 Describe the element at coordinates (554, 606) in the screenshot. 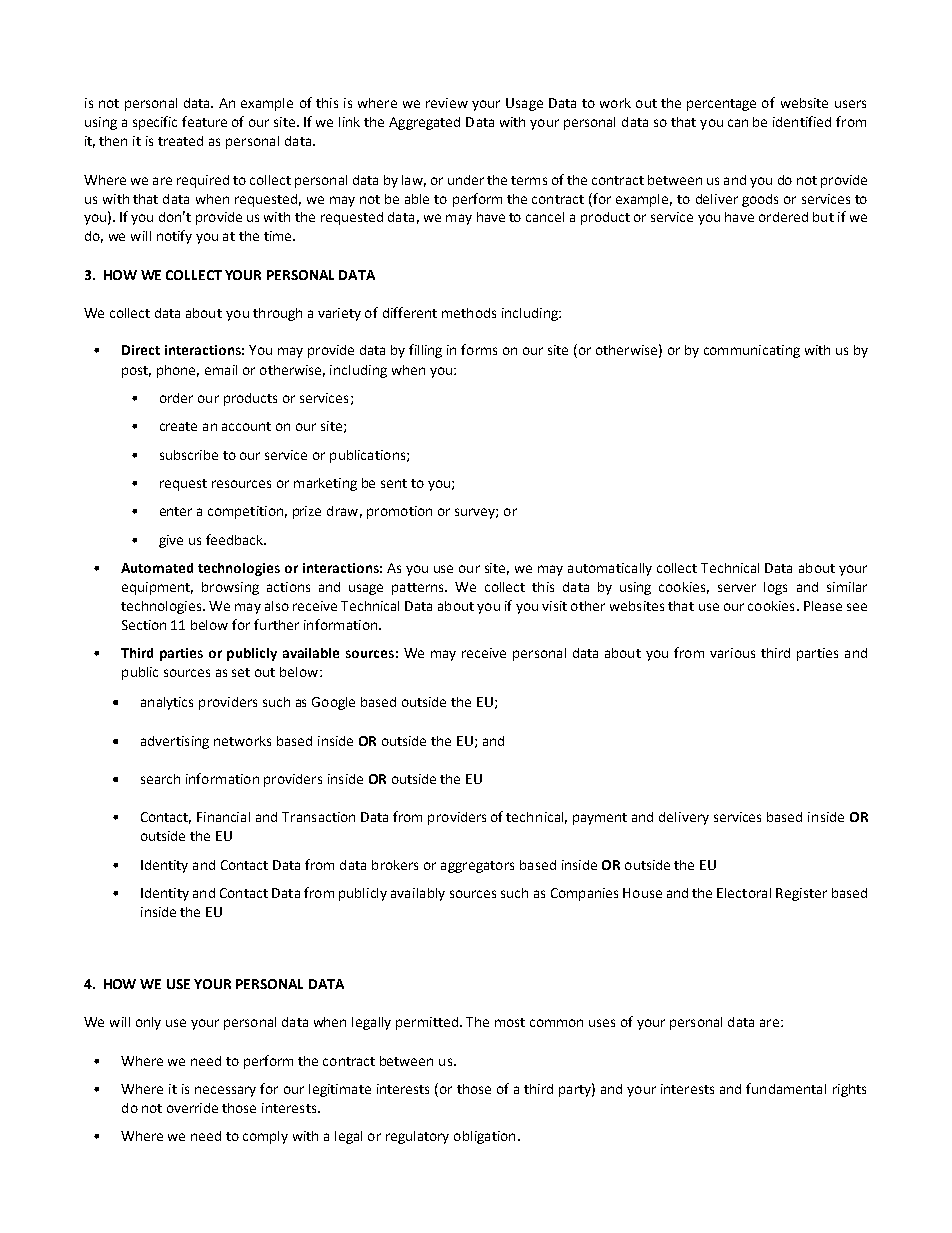

I see `visit` at that location.
